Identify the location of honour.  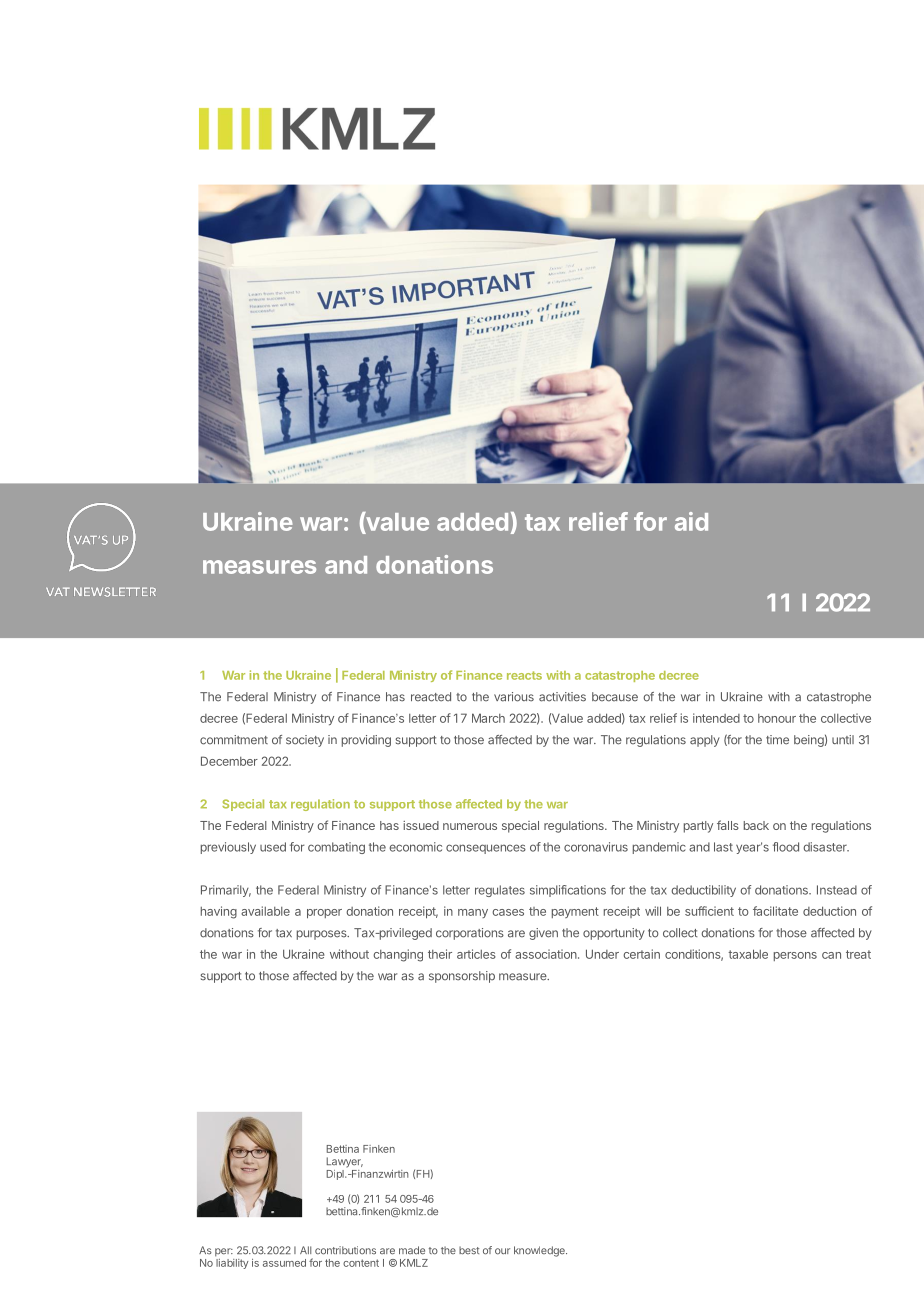
(777, 718).
